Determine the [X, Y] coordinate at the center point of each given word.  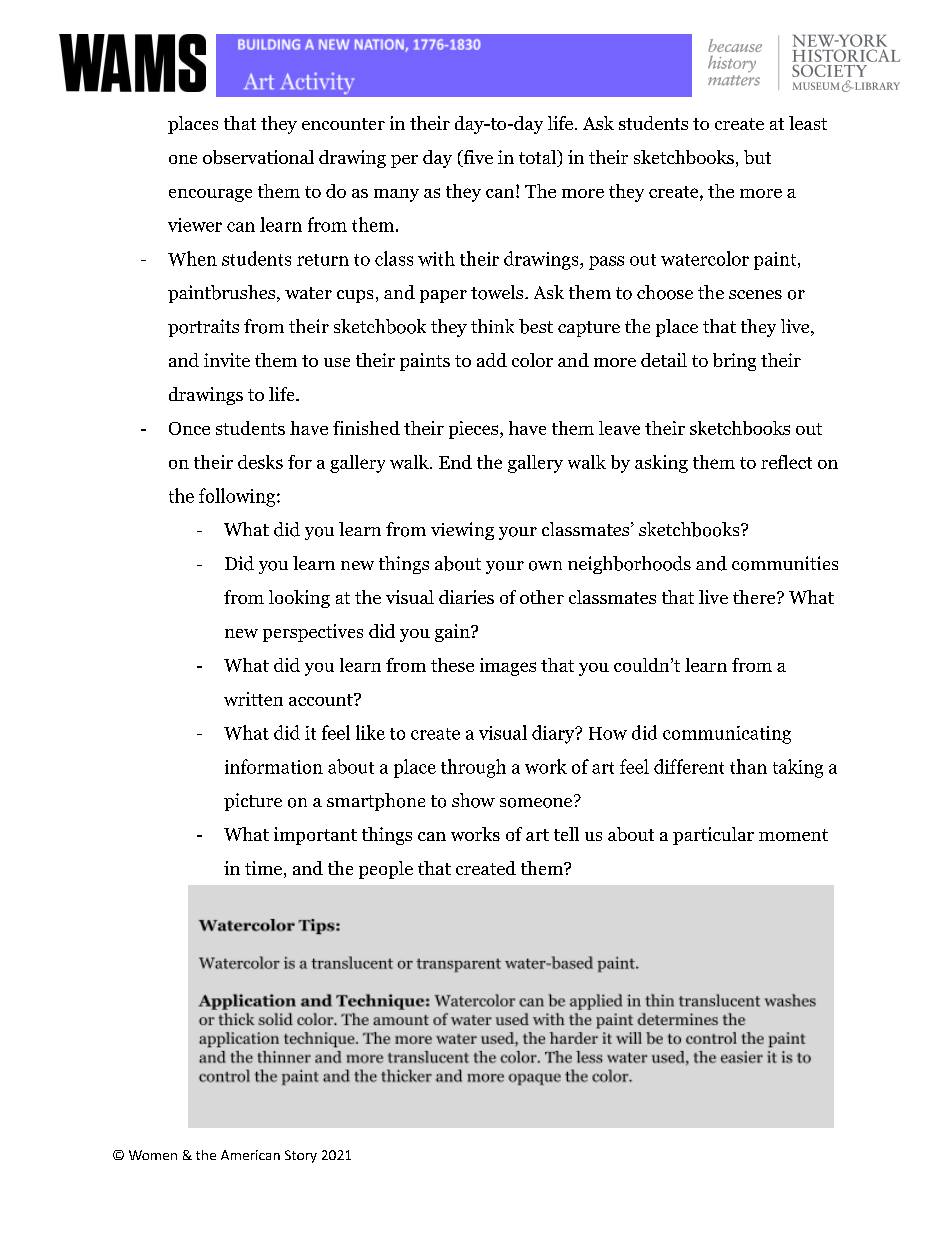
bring [734, 362]
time [263, 868]
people [386, 870]
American [250, 1155]
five [477, 158]
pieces [473, 430]
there [754, 597]
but [757, 157]
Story [301, 1156]
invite [227, 360]
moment [793, 835]
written [253, 699]
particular [713, 836]
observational [258, 157]
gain [453, 633]
